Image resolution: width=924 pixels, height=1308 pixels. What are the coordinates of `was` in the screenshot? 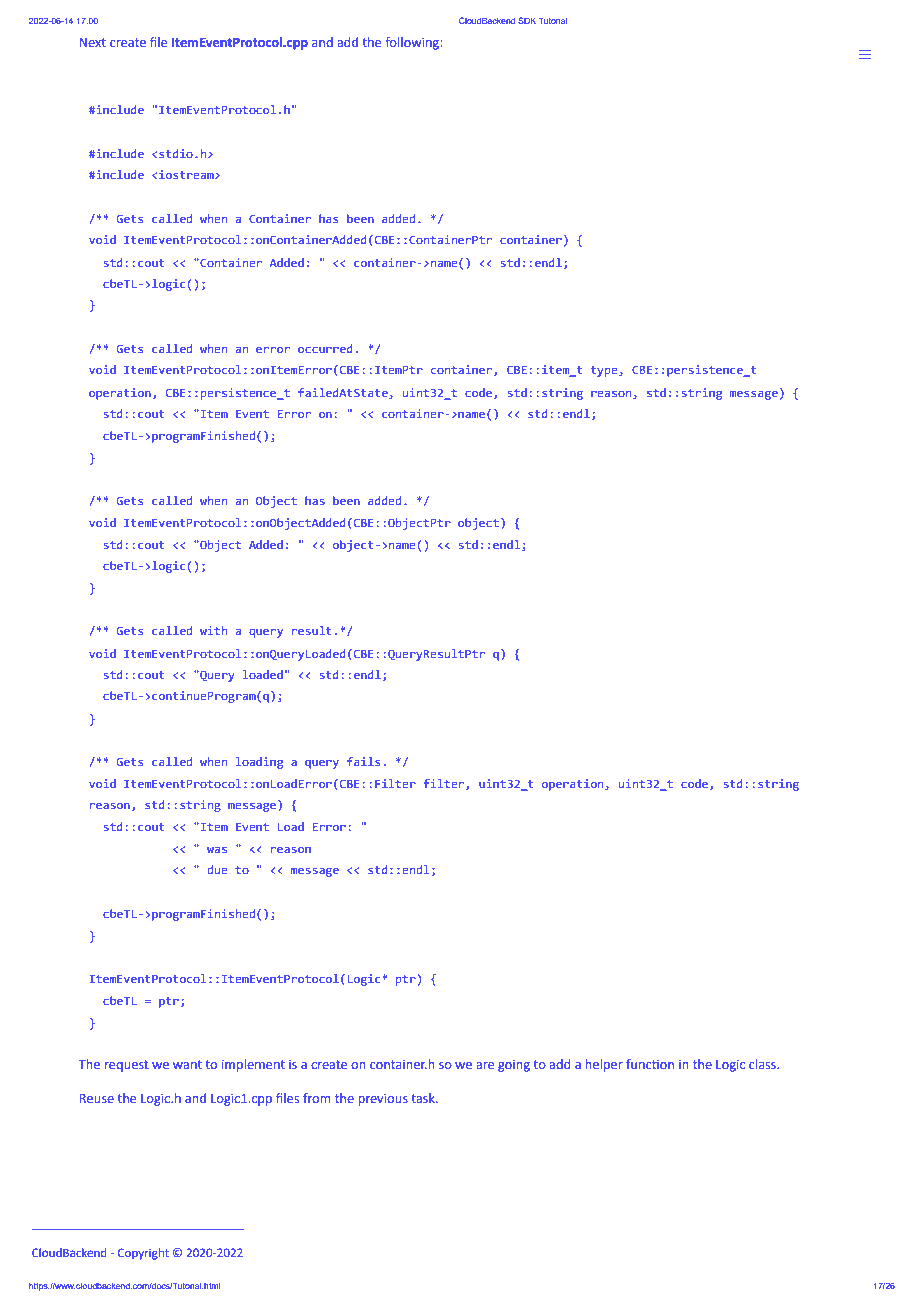 It's located at (217, 849).
